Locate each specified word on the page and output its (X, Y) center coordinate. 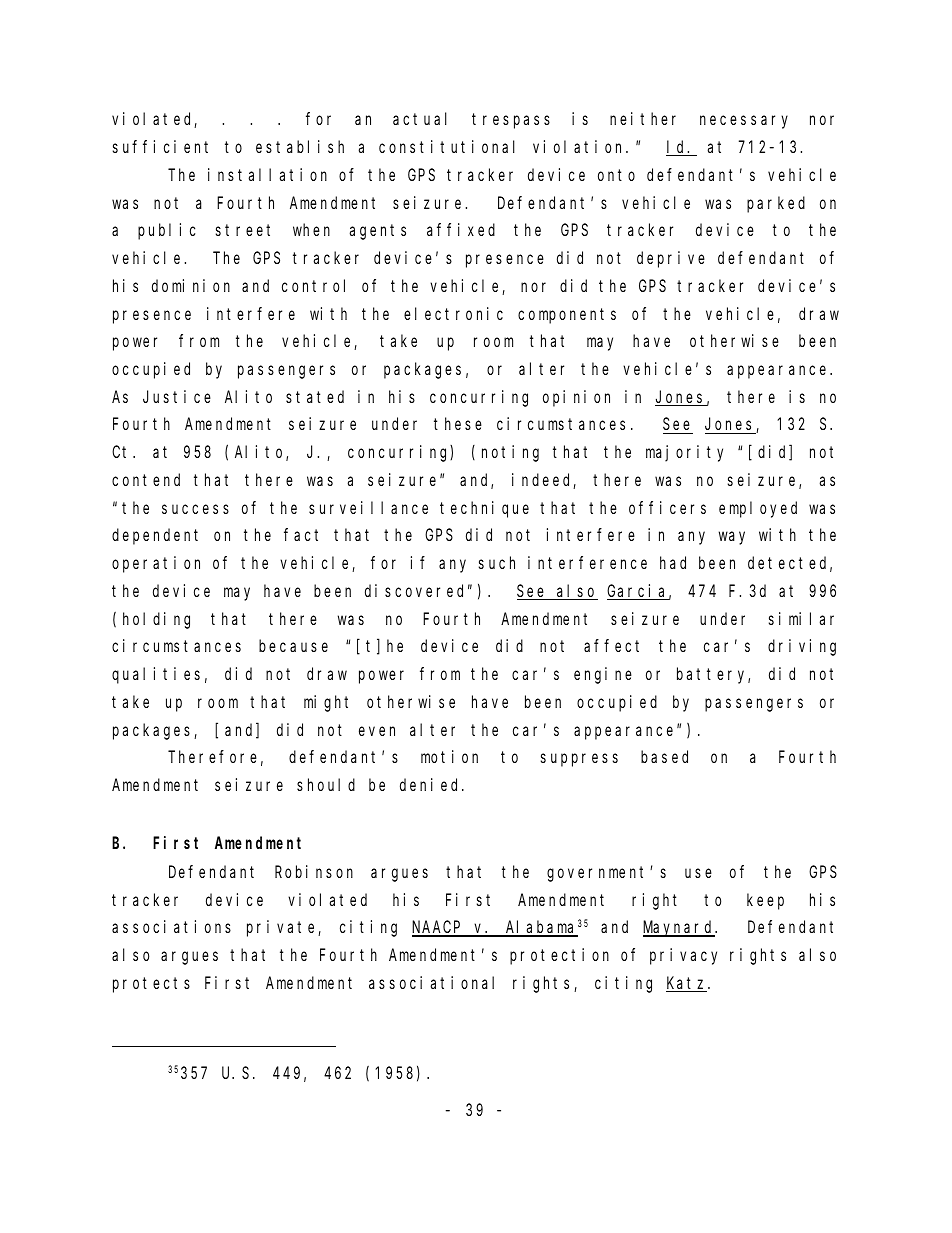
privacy (683, 956)
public (166, 231)
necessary (744, 122)
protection (559, 956)
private (283, 928)
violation (580, 146)
